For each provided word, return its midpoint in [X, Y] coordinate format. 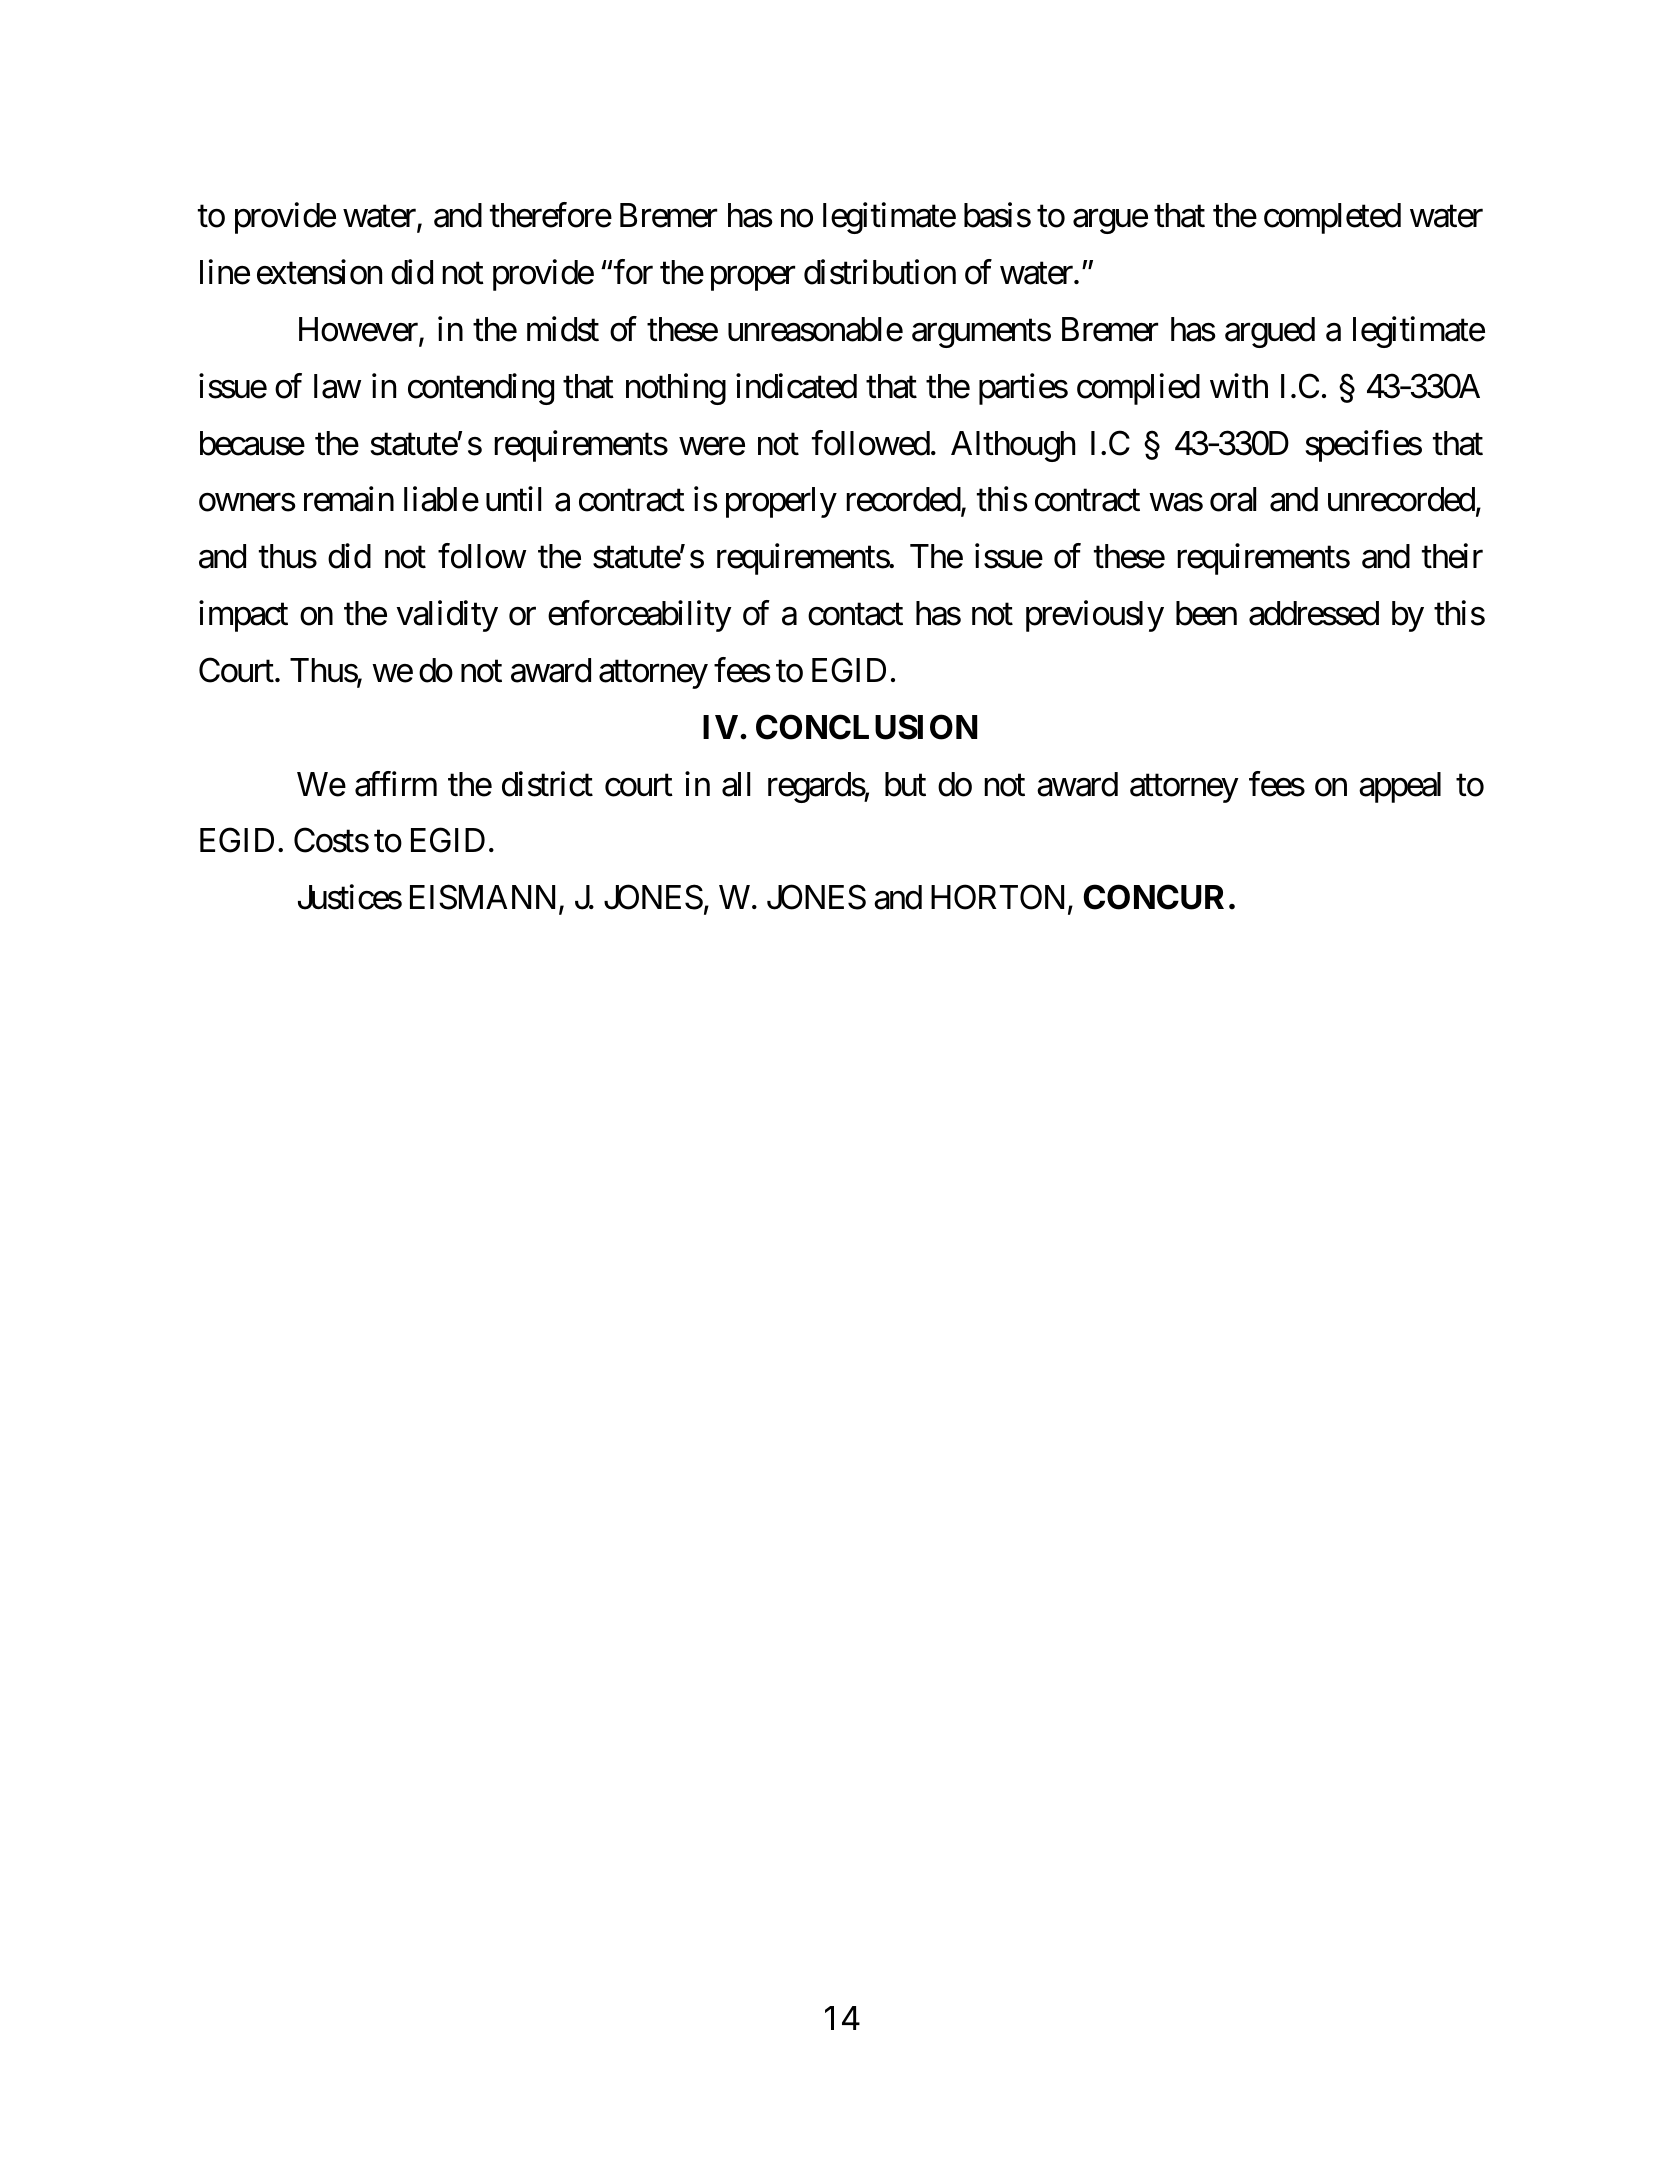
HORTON [997, 897]
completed [1332, 218]
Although [1013, 446]
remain [349, 499]
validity [447, 616]
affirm [396, 784]
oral [1233, 499]
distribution [880, 272]
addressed [1314, 613]
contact [855, 615]
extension [319, 272]
